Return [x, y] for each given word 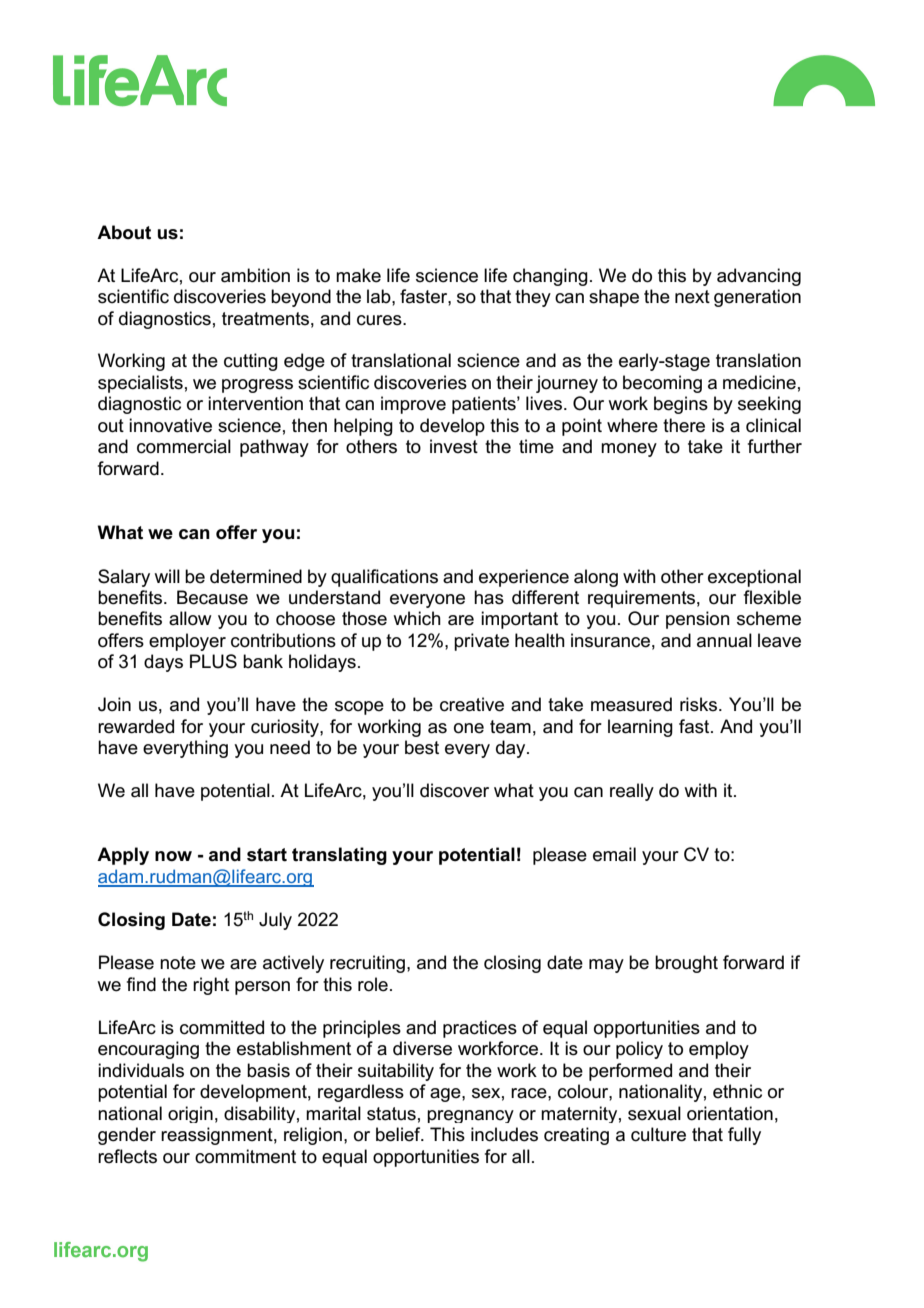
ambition [255, 275]
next [692, 297]
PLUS [213, 661]
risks [698, 704]
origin [190, 1114]
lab [380, 296]
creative [472, 704]
